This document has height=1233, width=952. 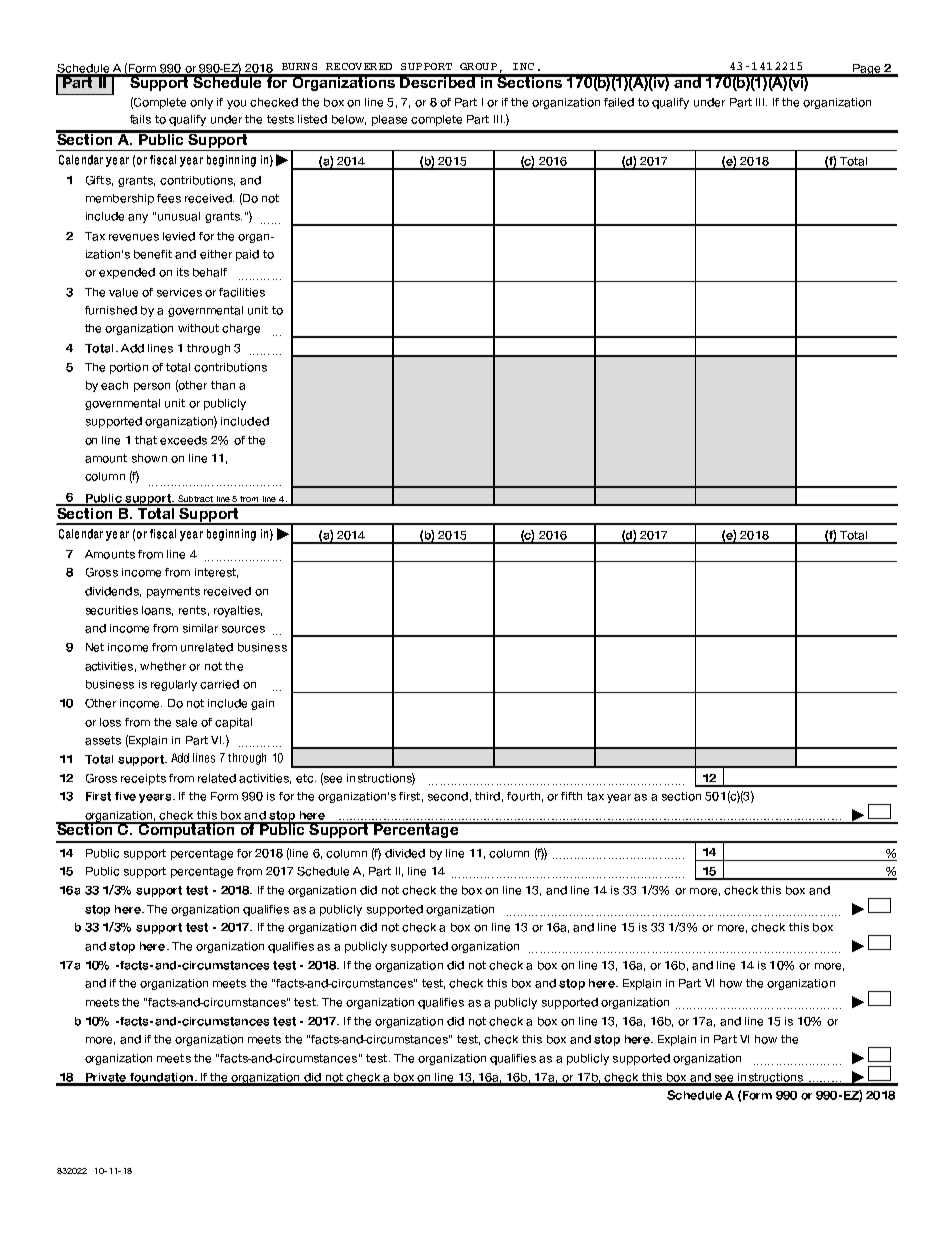 I want to click on levied, so click(x=179, y=236).
